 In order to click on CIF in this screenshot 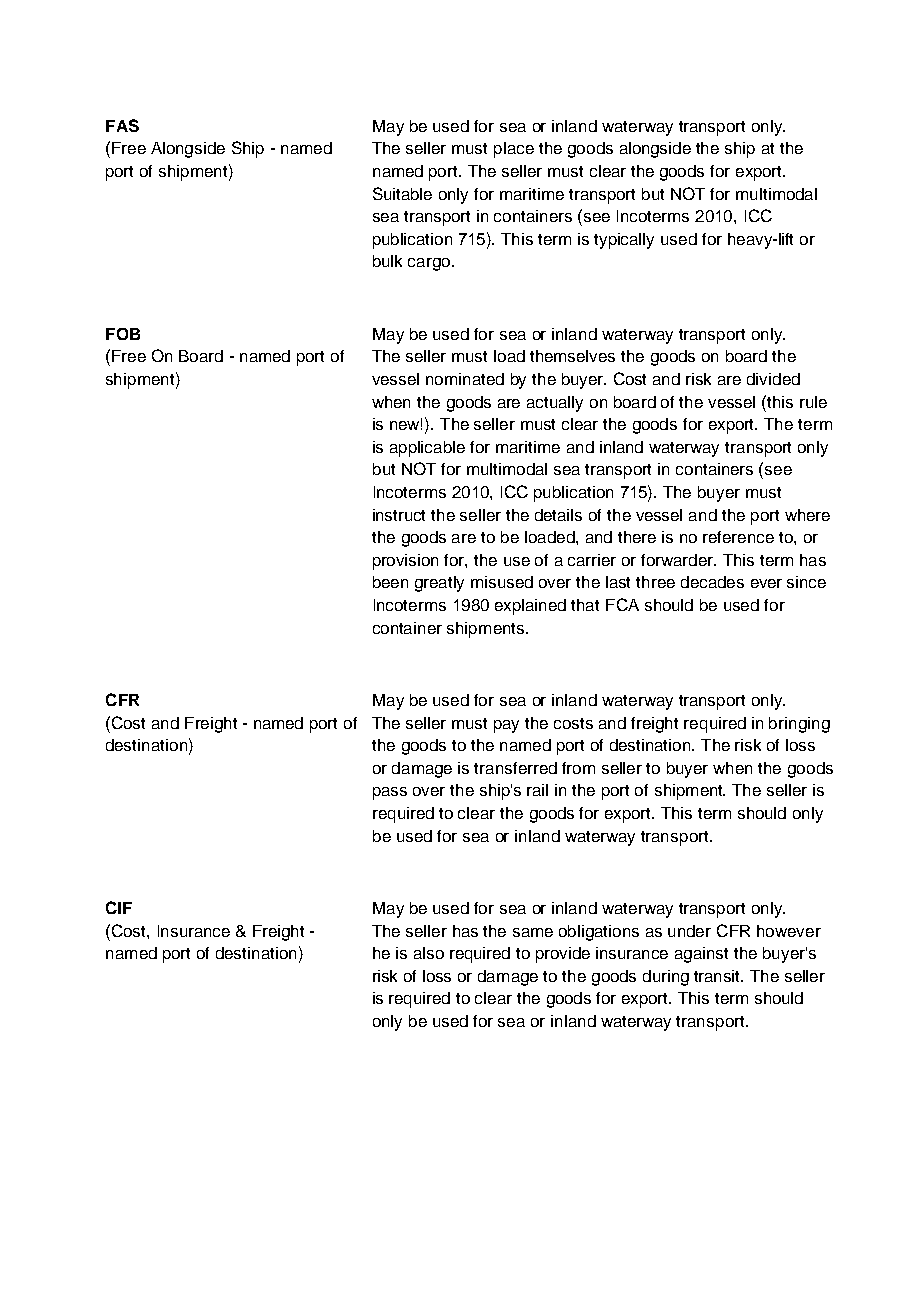, I will do `click(119, 907)`.
